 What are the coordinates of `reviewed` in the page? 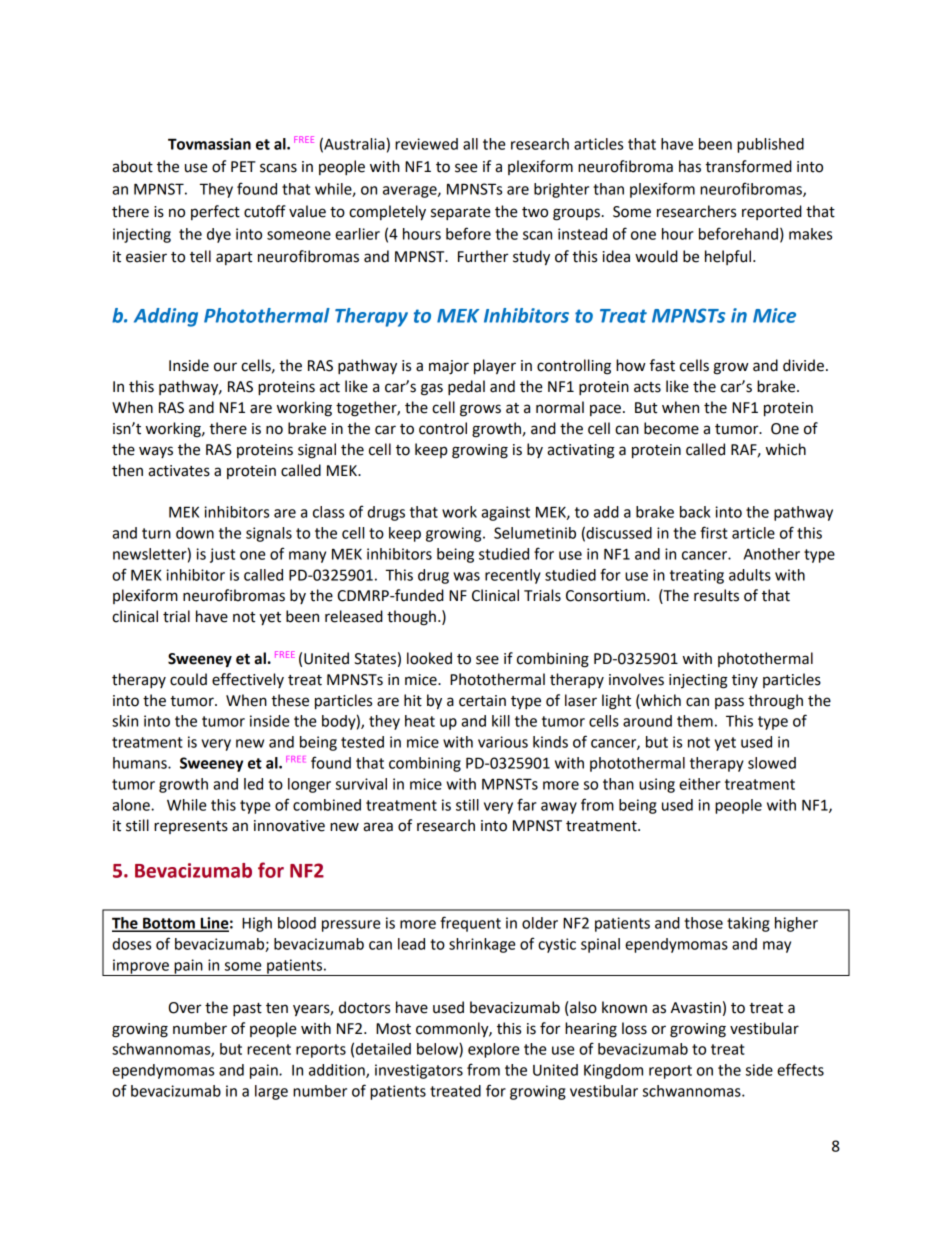 It's located at (426, 144).
